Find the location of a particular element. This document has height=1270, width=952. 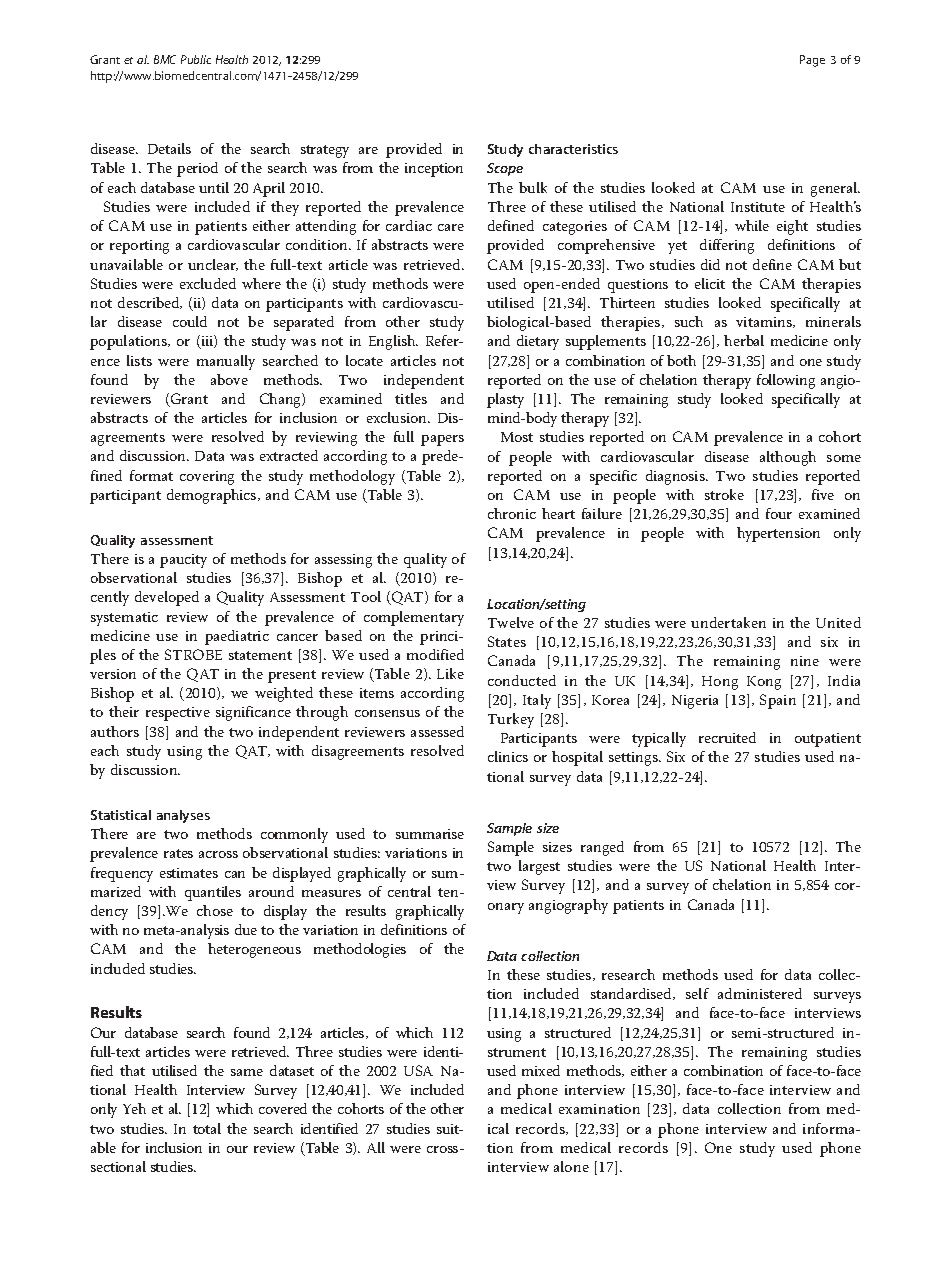

four is located at coordinates (779, 513).
